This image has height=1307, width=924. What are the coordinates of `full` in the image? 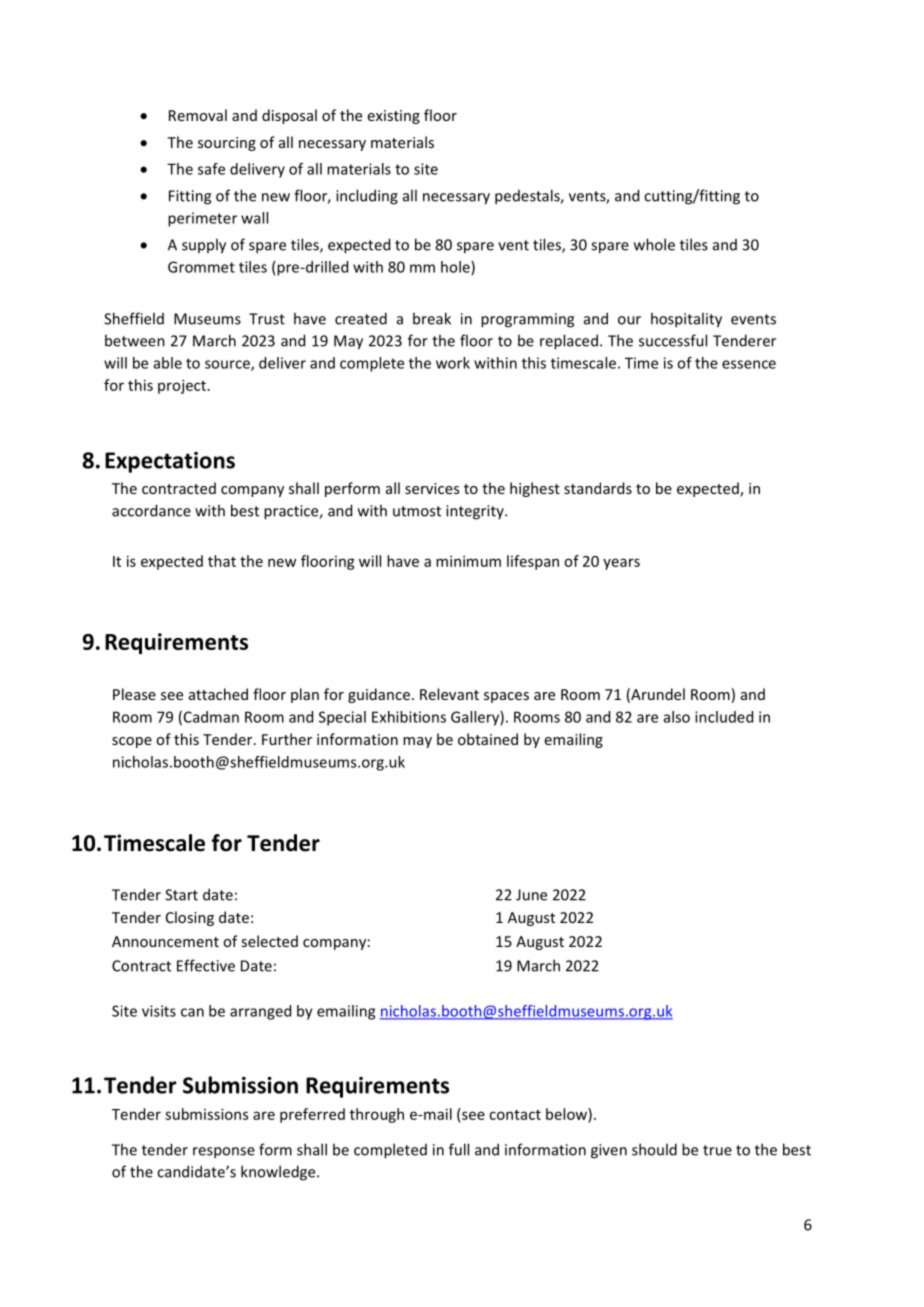 It's located at (459, 1149).
